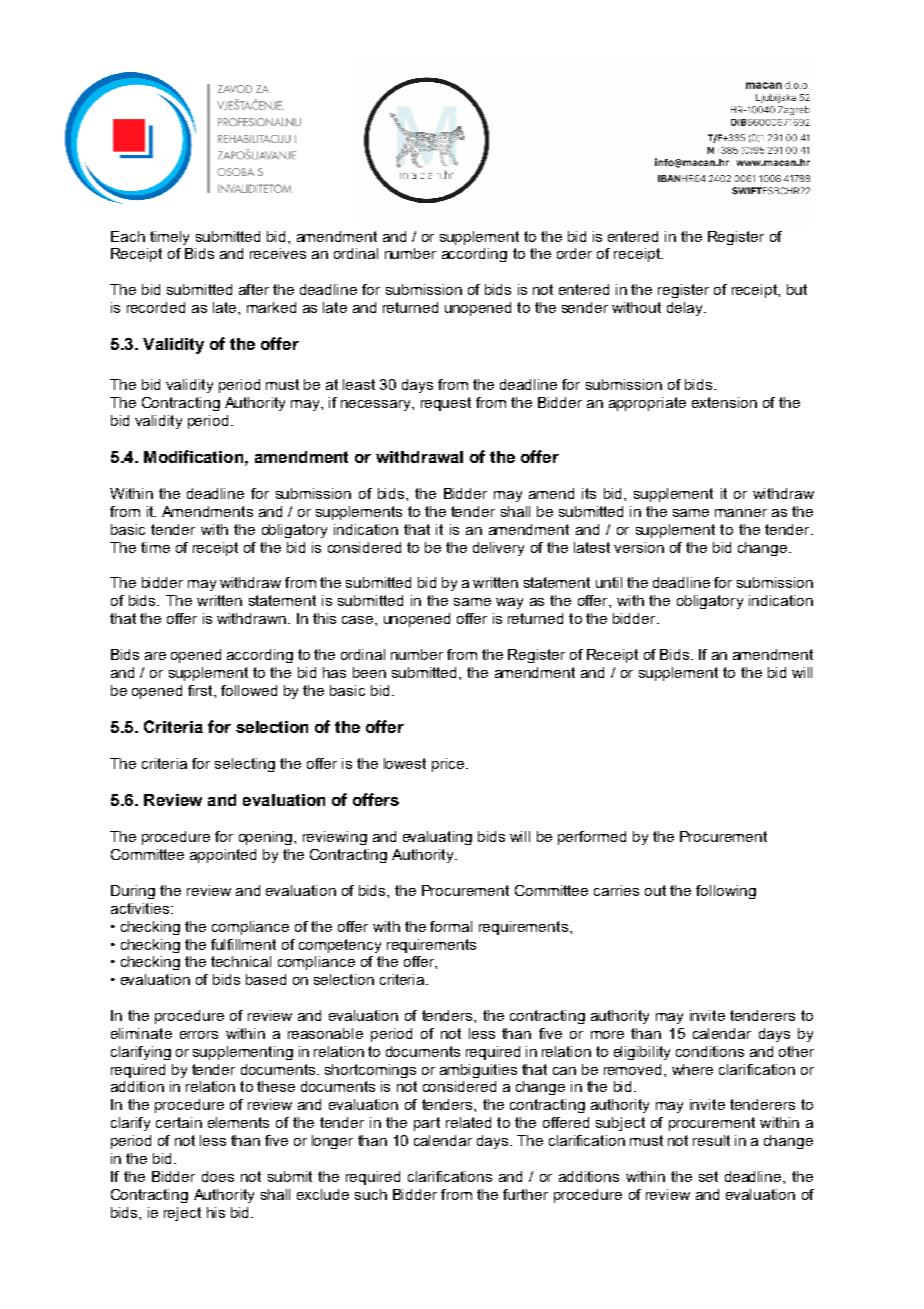 The image size is (924, 1309). Describe the element at coordinates (726, 892) in the page. I see `following` at that location.
